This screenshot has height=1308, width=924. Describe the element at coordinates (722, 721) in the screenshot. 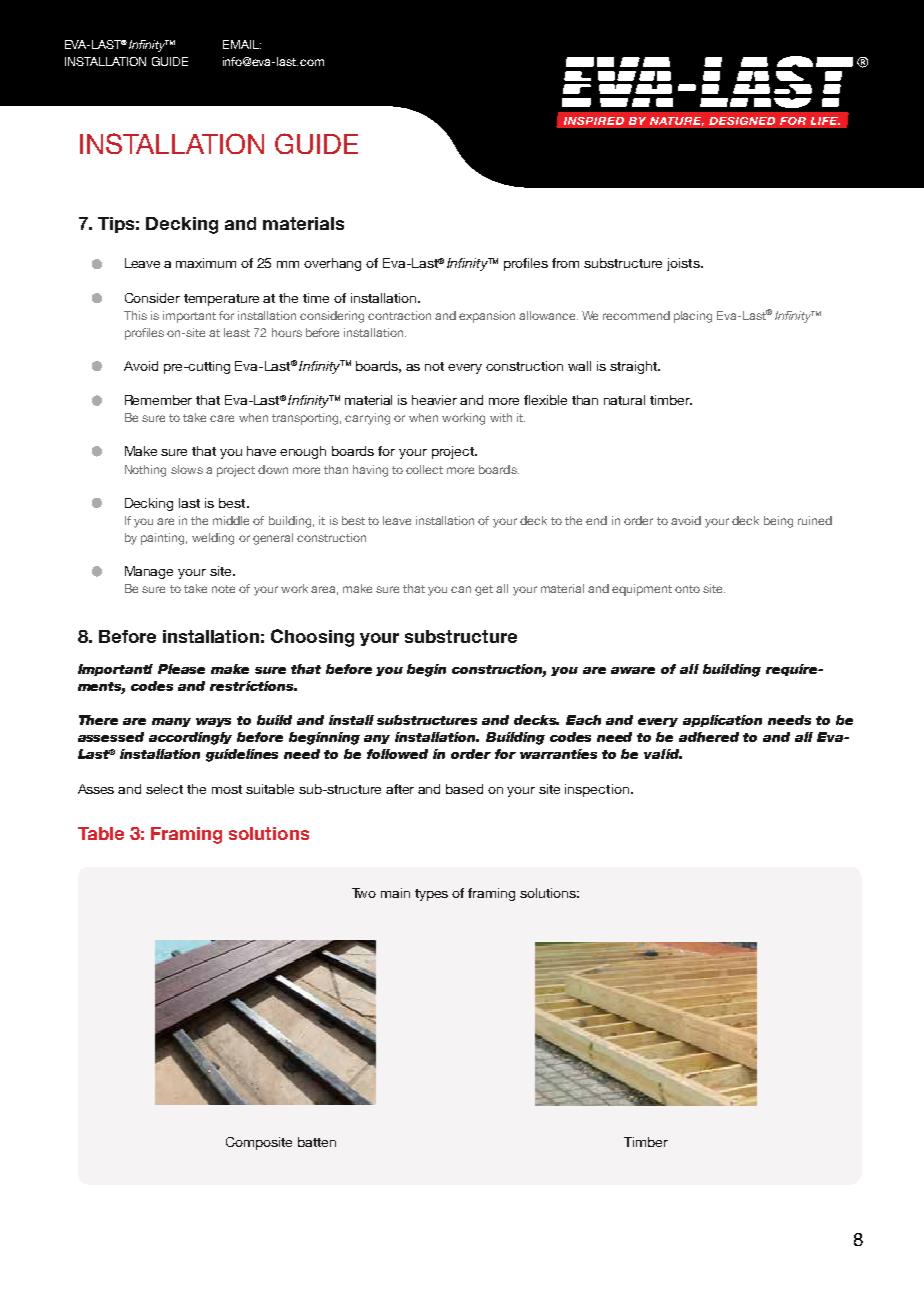

I see `application` at that location.
